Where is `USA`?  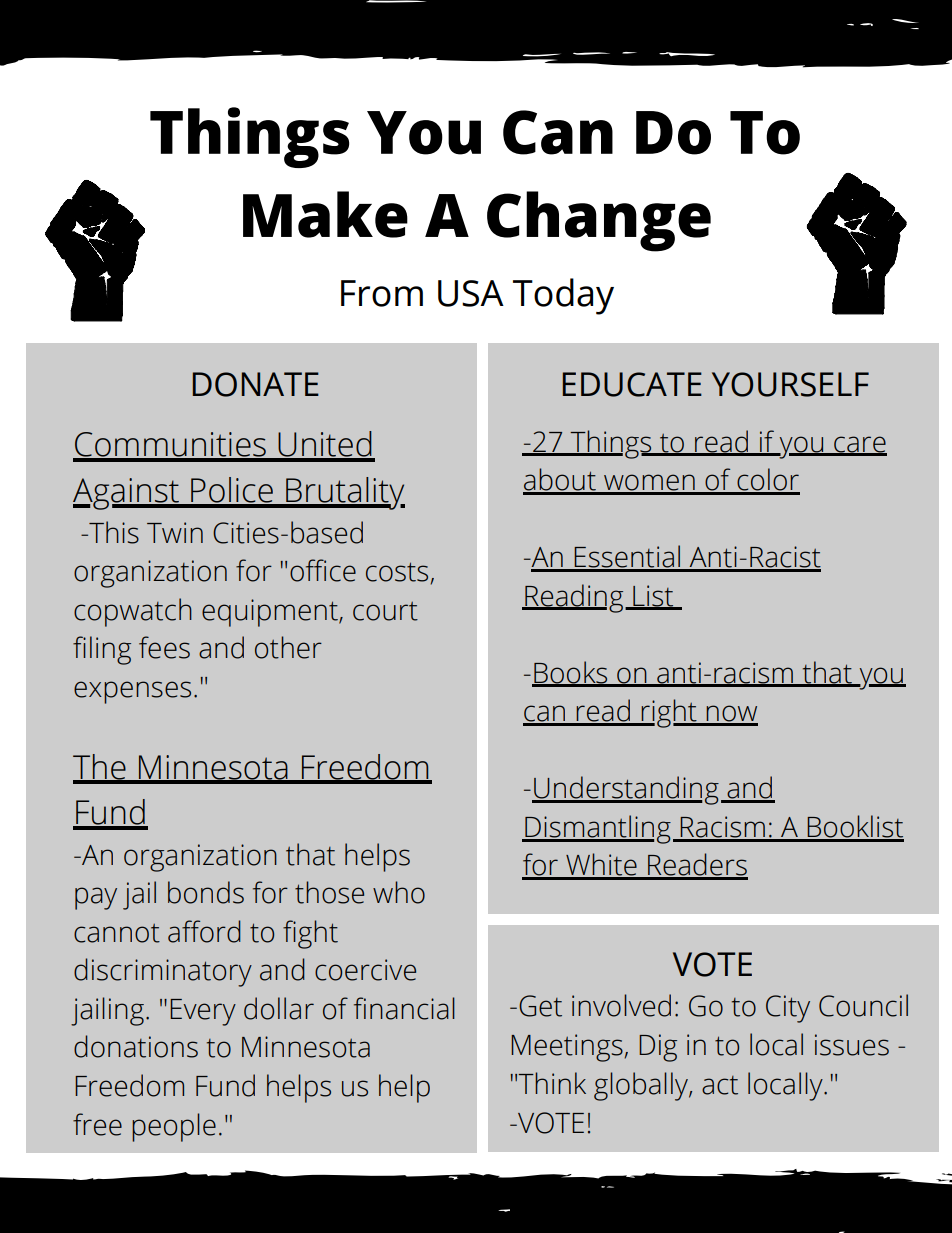 USA is located at coordinates (471, 293).
